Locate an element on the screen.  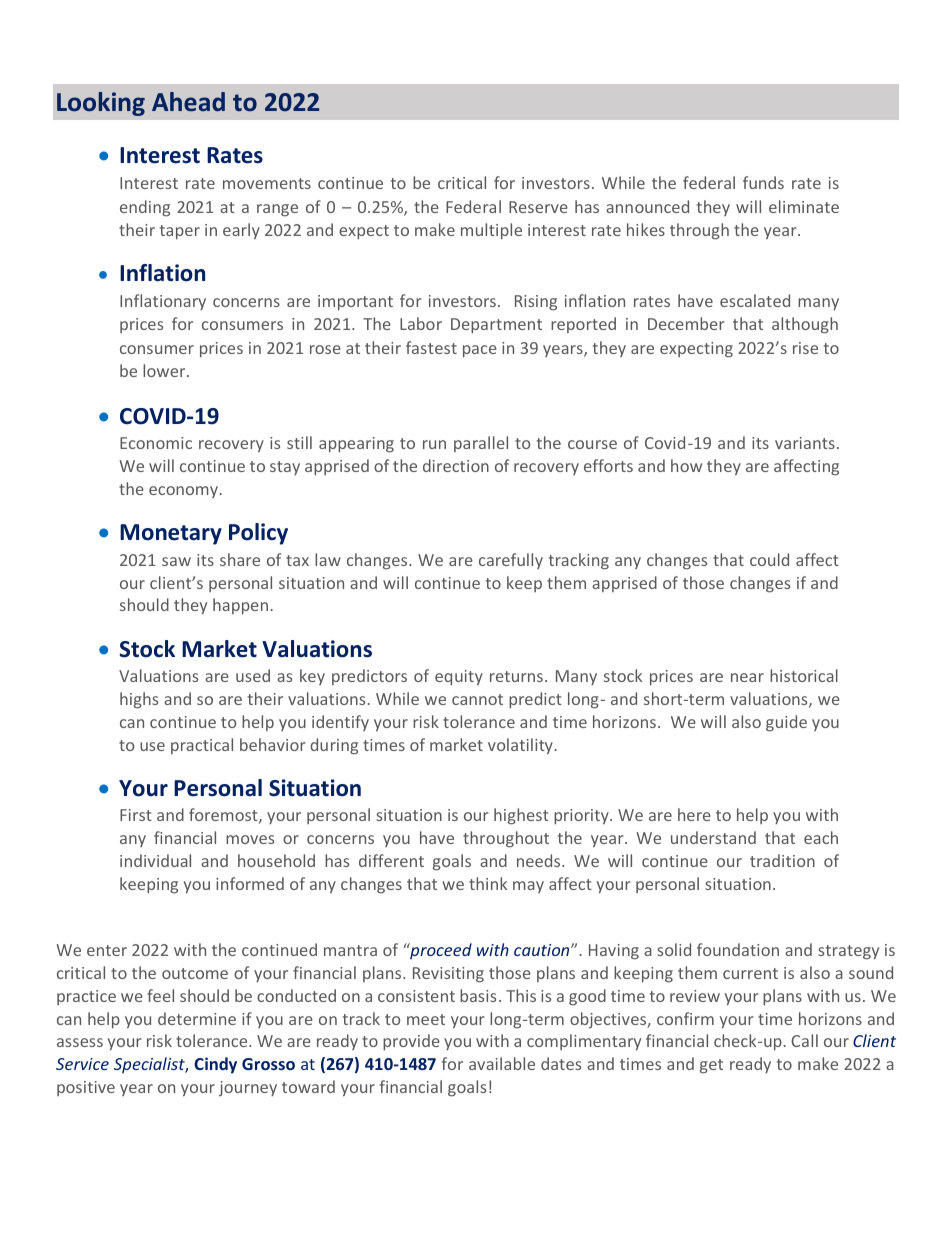
lower is located at coordinates (165, 370).
